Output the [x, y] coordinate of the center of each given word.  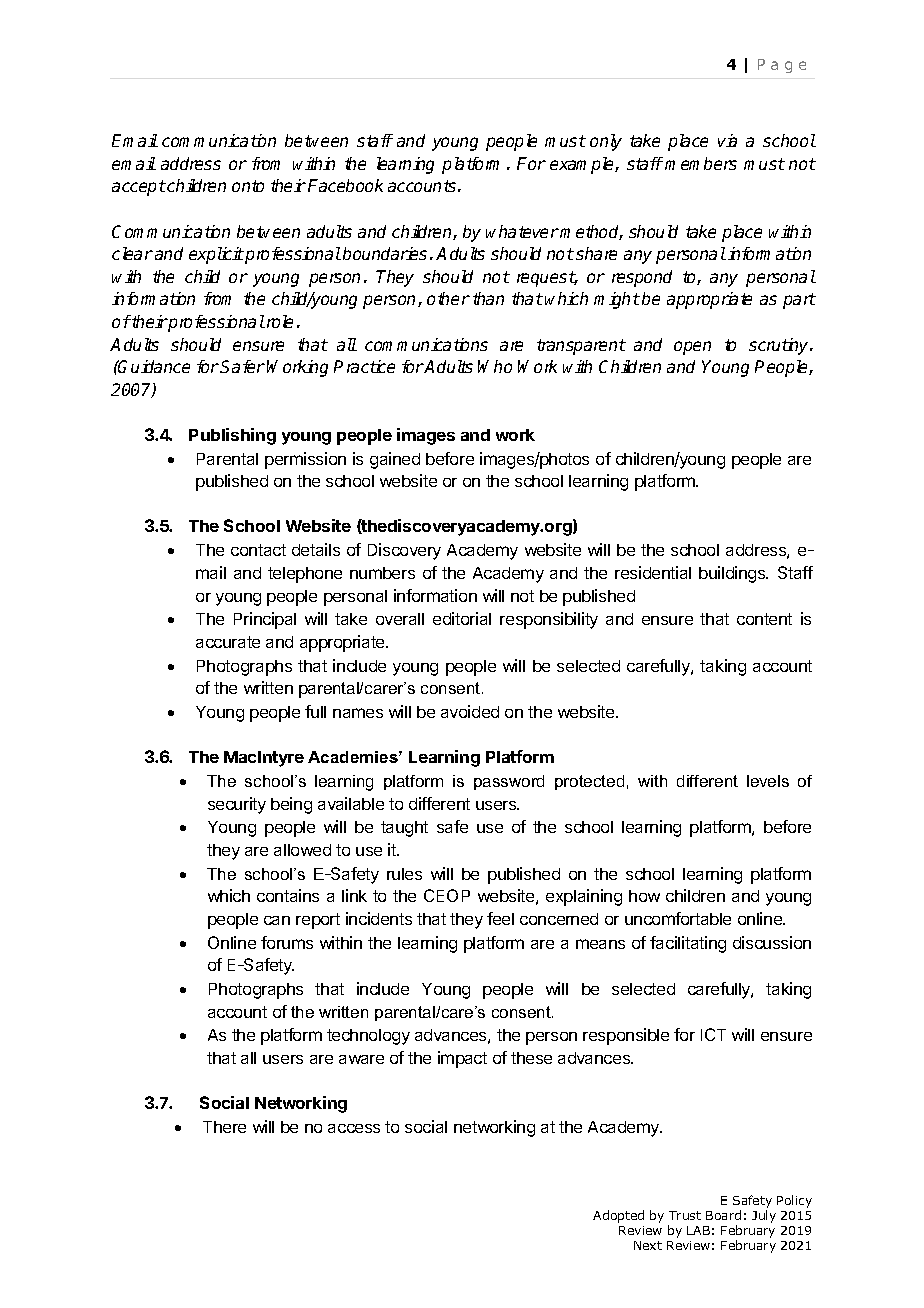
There [224, 1127]
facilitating [688, 944]
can [277, 920]
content [764, 619]
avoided [470, 711]
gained [395, 460]
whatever [522, 231]
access [354, 1128]
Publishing [232, 436]
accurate [228, 642]
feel [500, 918]
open [692, 348]
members [701, 163]
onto [248, 186]
